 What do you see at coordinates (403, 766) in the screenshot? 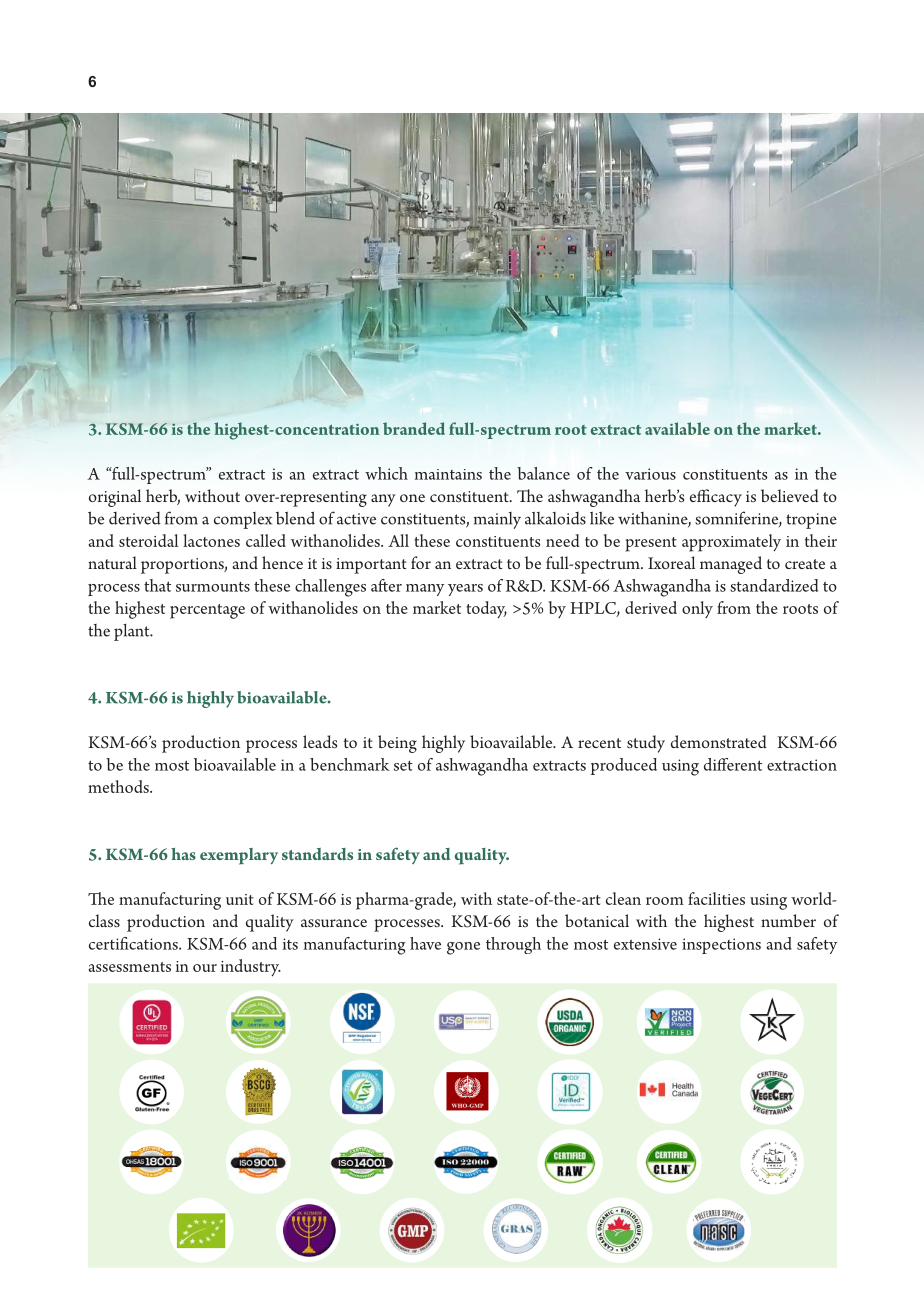
I see `set` at bounding box center [403, 766].
